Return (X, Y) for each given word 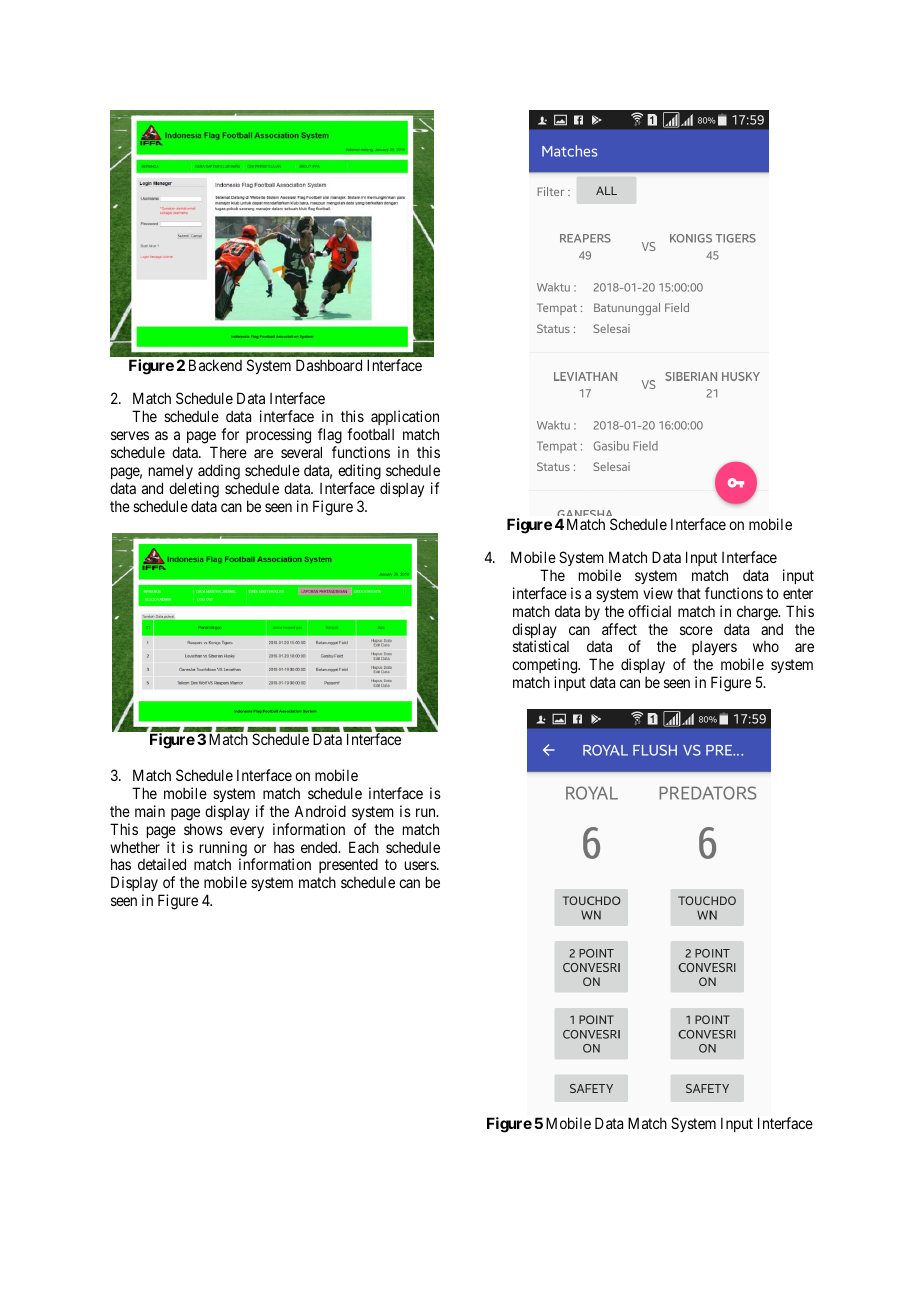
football (370, 434)
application (405, 419)
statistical (541, 646)
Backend (215, 365)
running (223, 850)
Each (364, 847)
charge (758, 613)
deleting (194, 490)
